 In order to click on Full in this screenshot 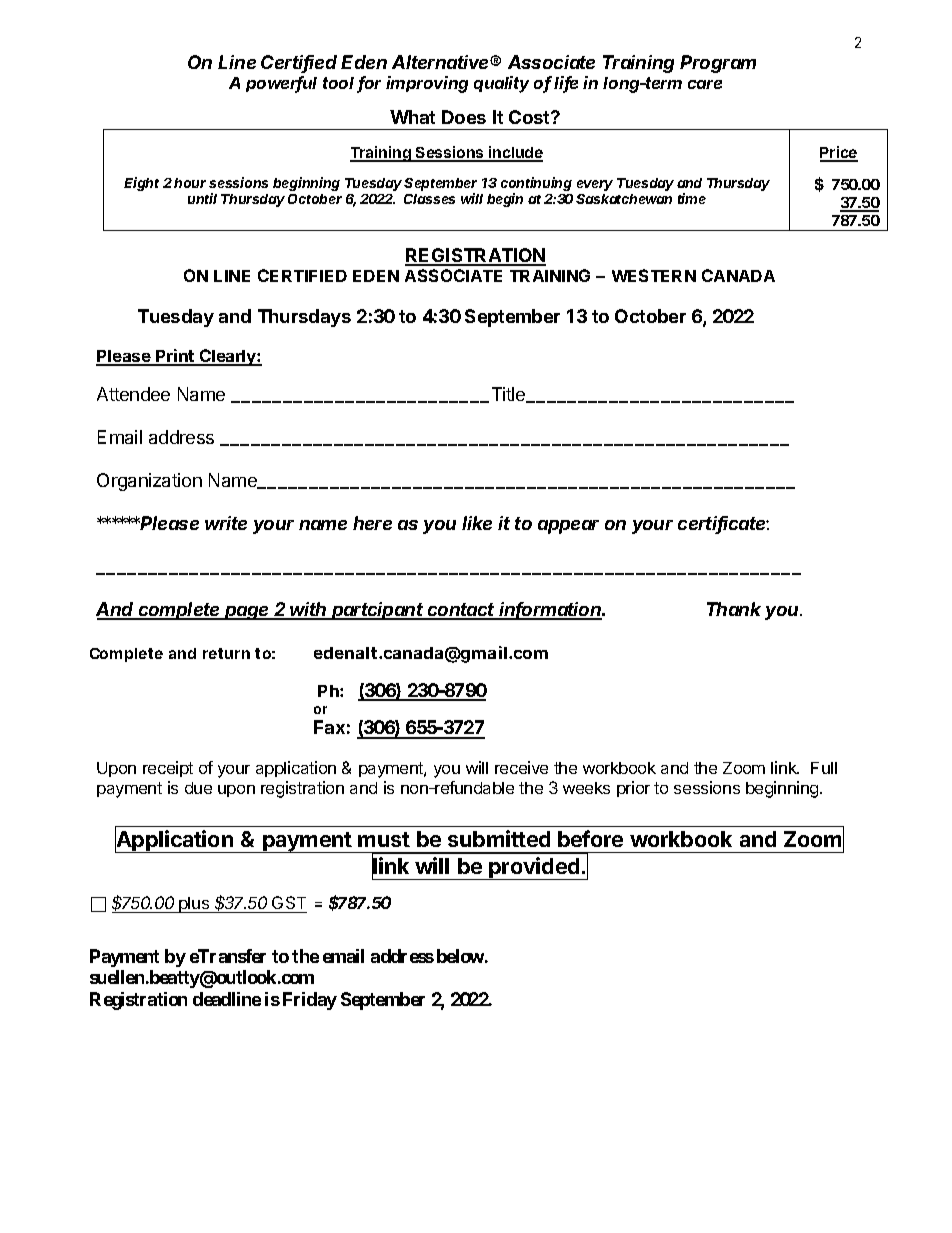, I will do `click(824, 768)`.
